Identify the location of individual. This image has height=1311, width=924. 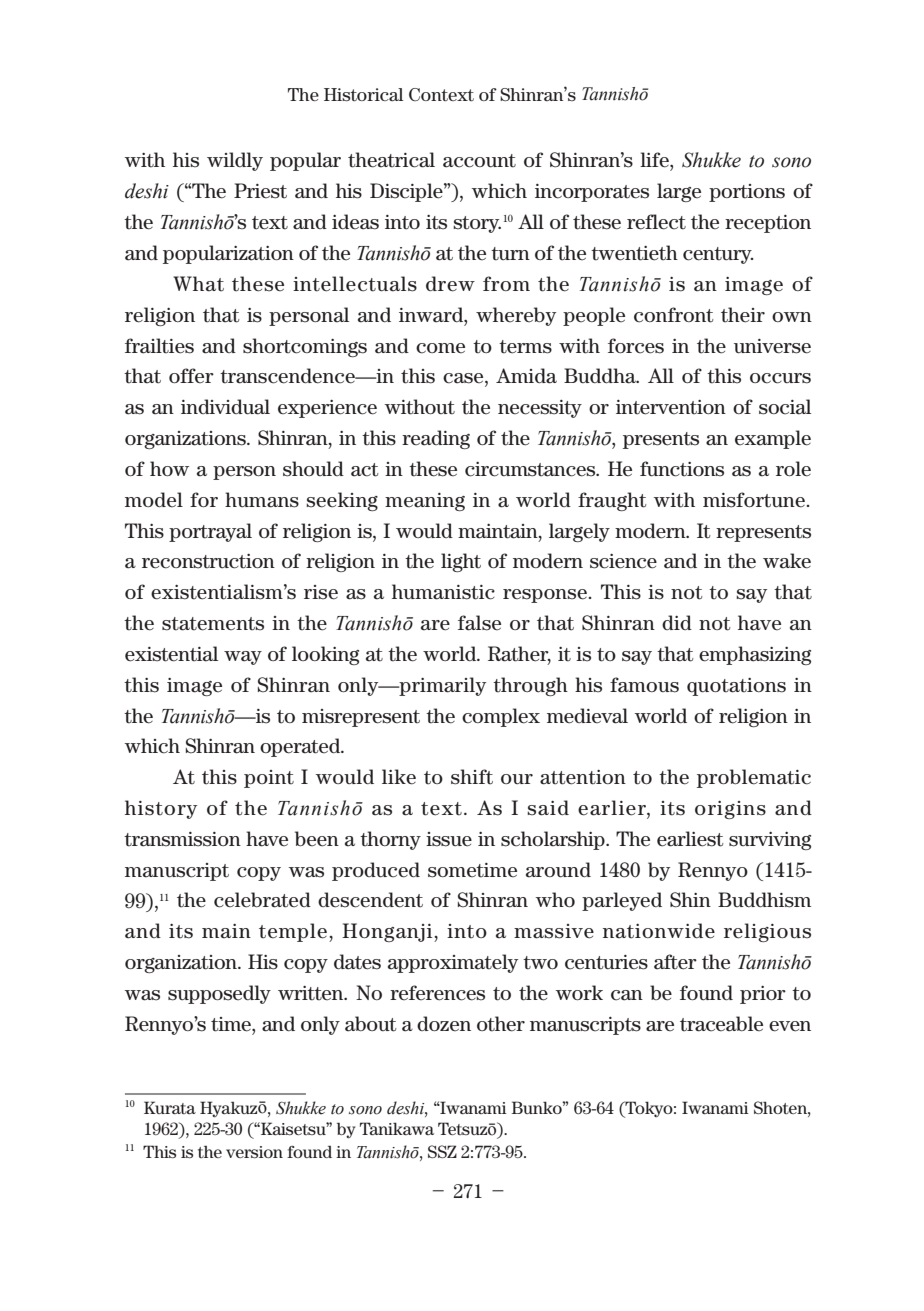
(225, 407).
